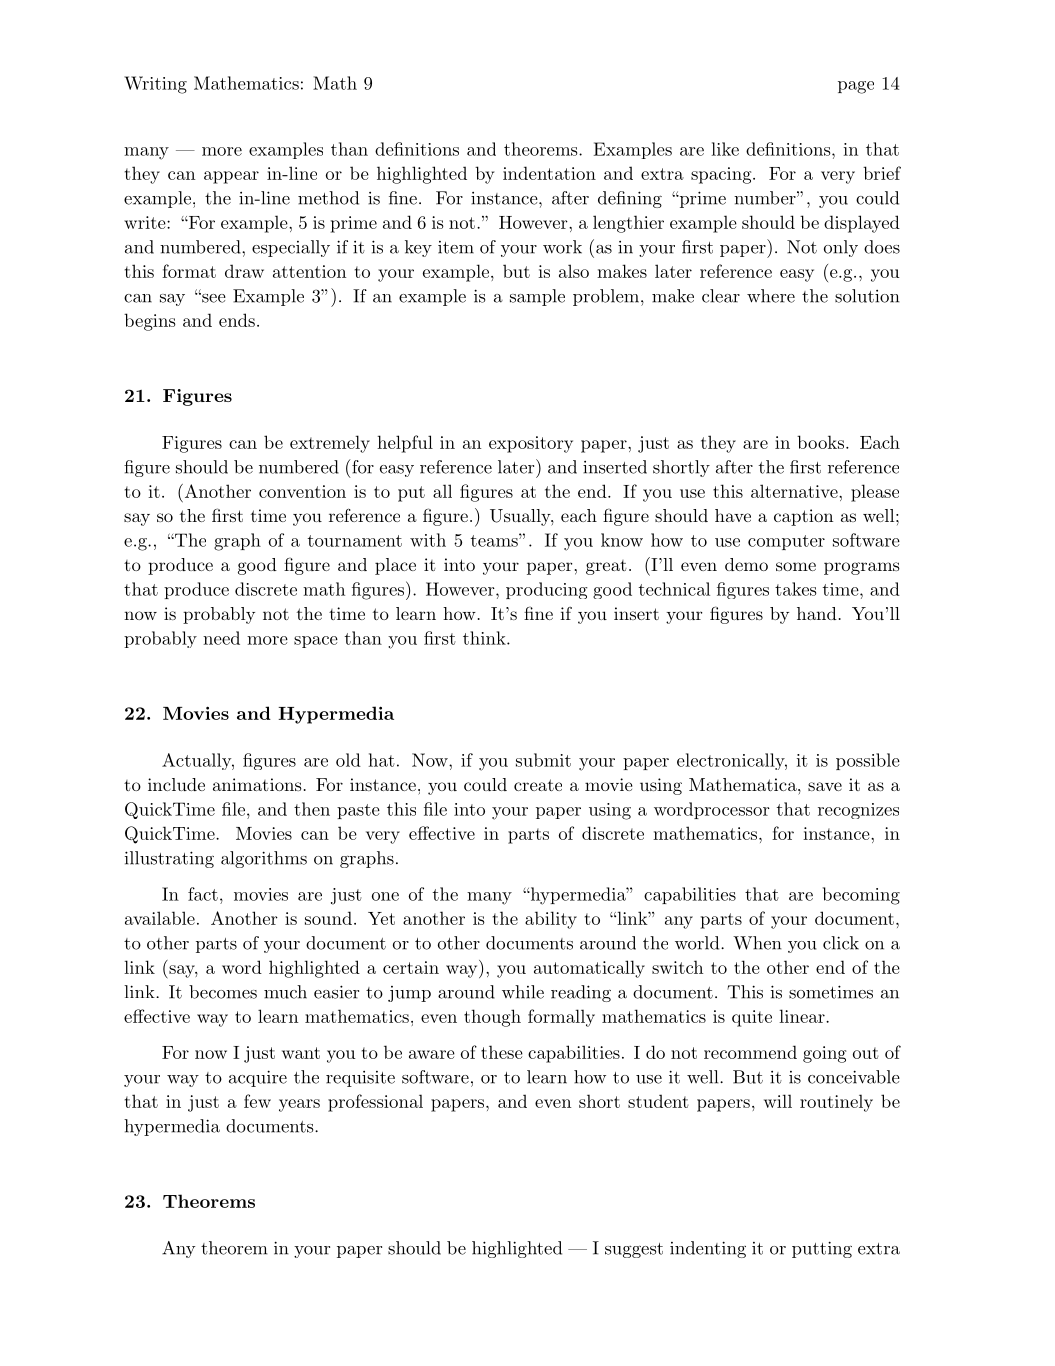 The height and width of the page is (1366, 1055). I want to click on suggest, so click(634, 1250).
